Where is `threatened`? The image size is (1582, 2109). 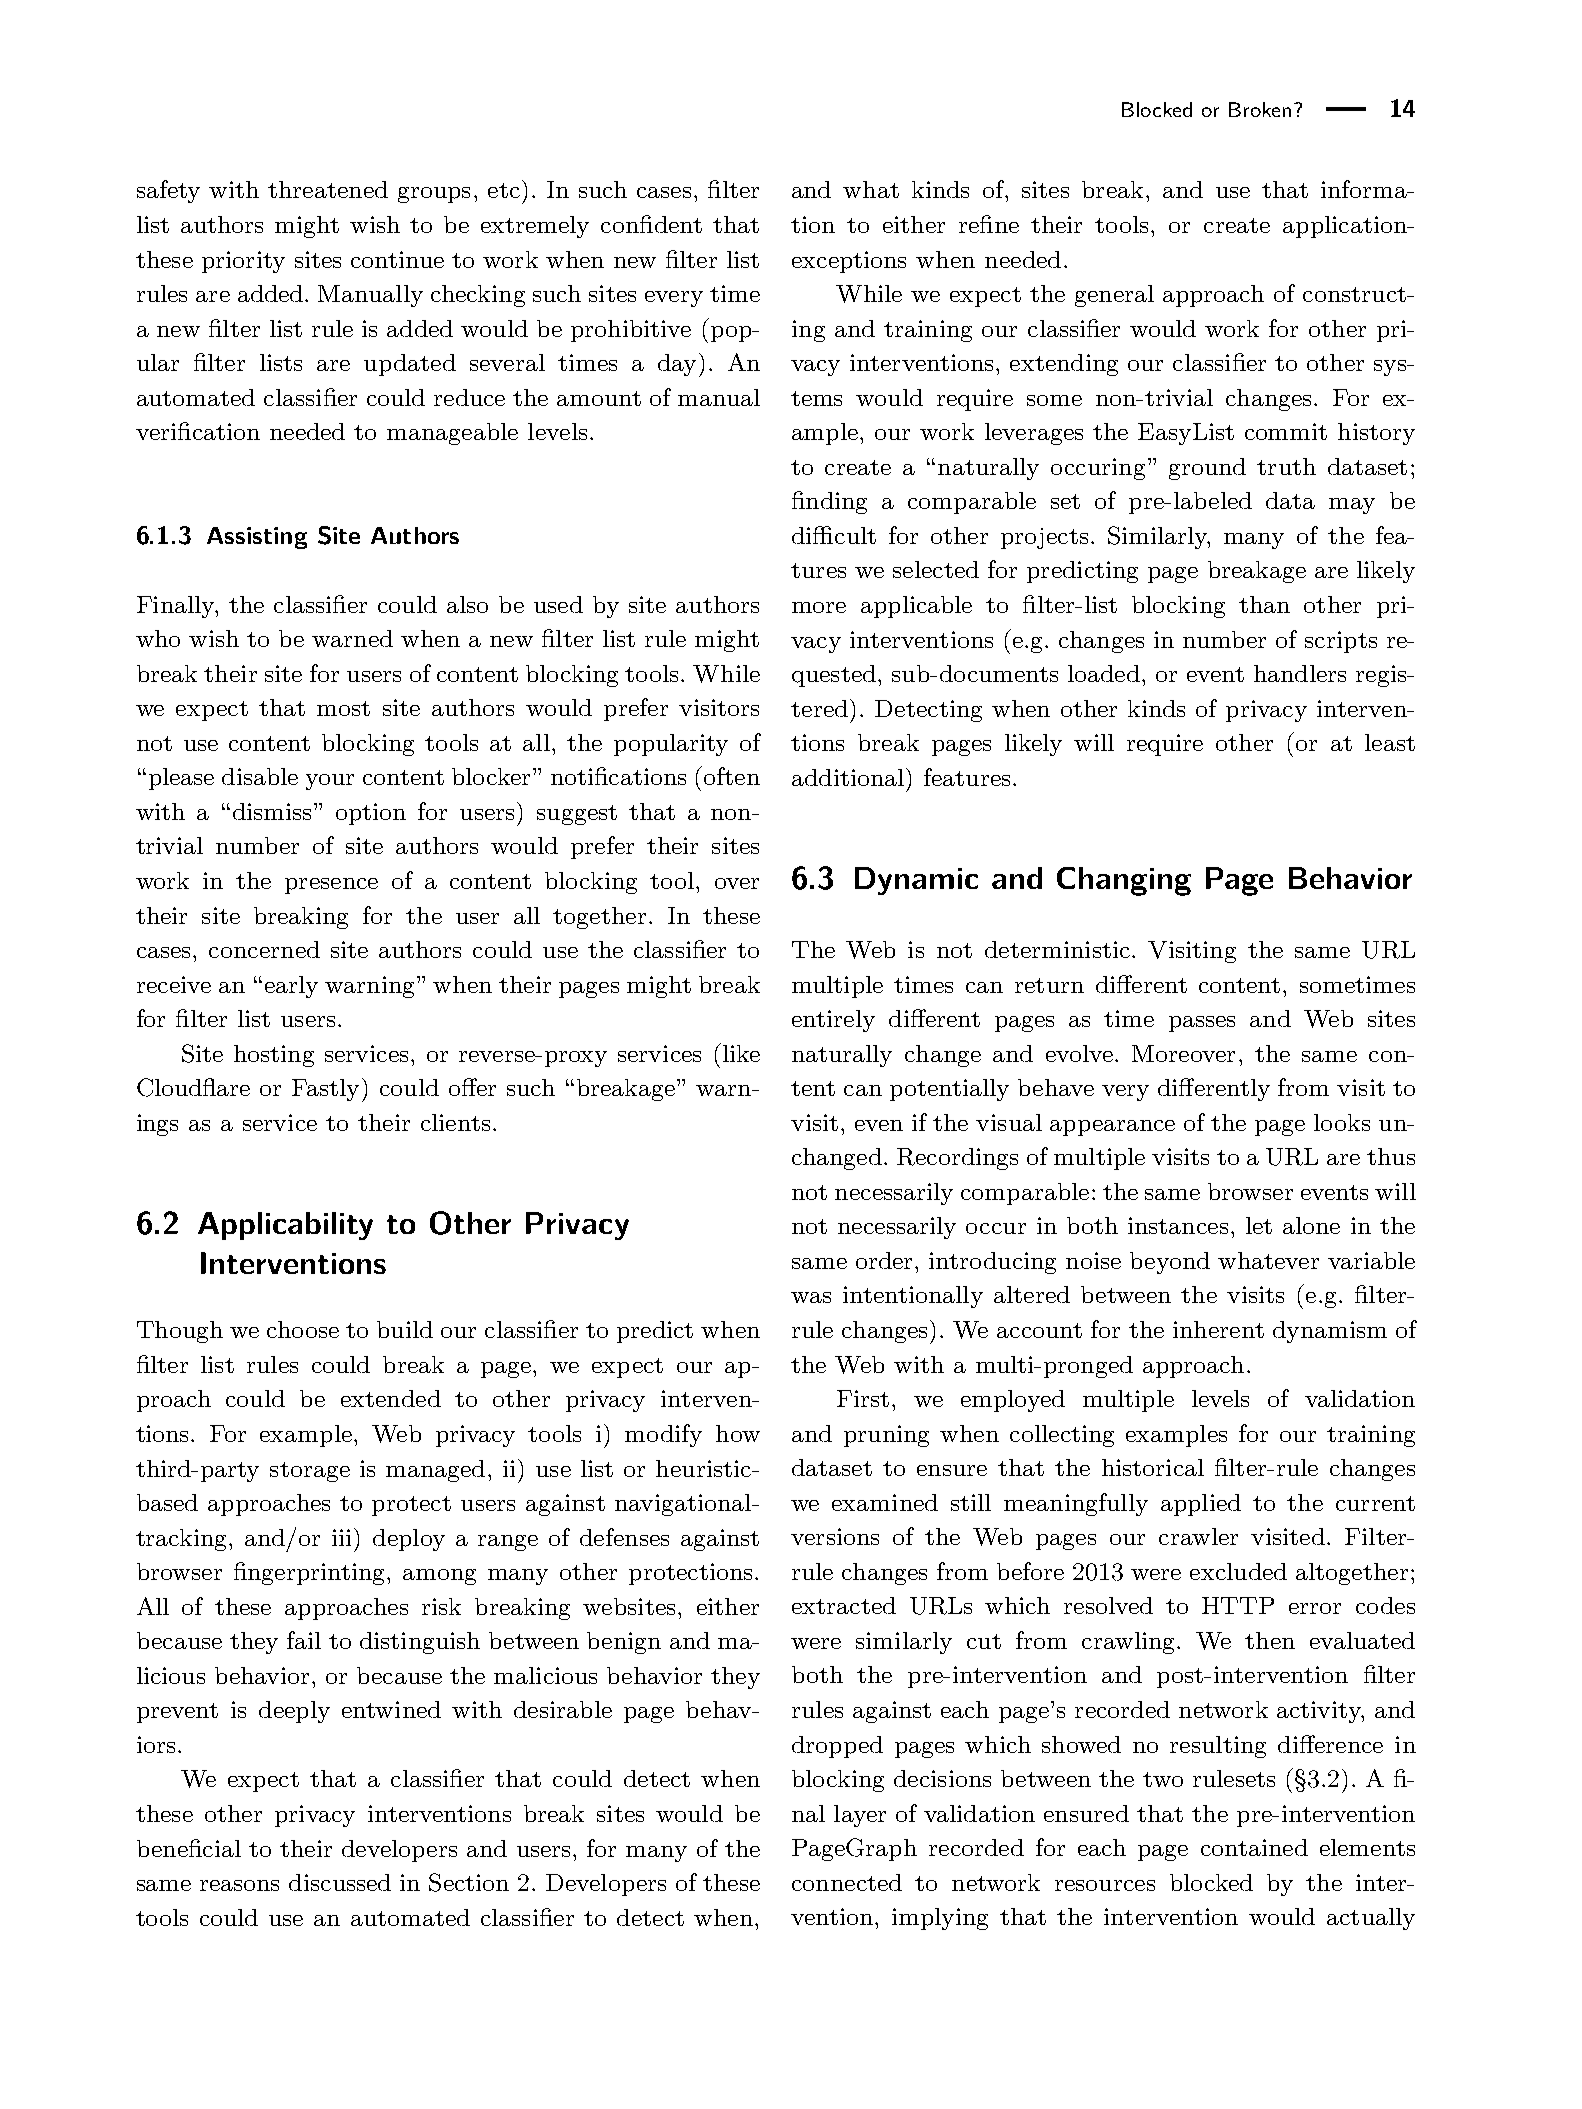 threatened is located at coordinates (328, 189).
